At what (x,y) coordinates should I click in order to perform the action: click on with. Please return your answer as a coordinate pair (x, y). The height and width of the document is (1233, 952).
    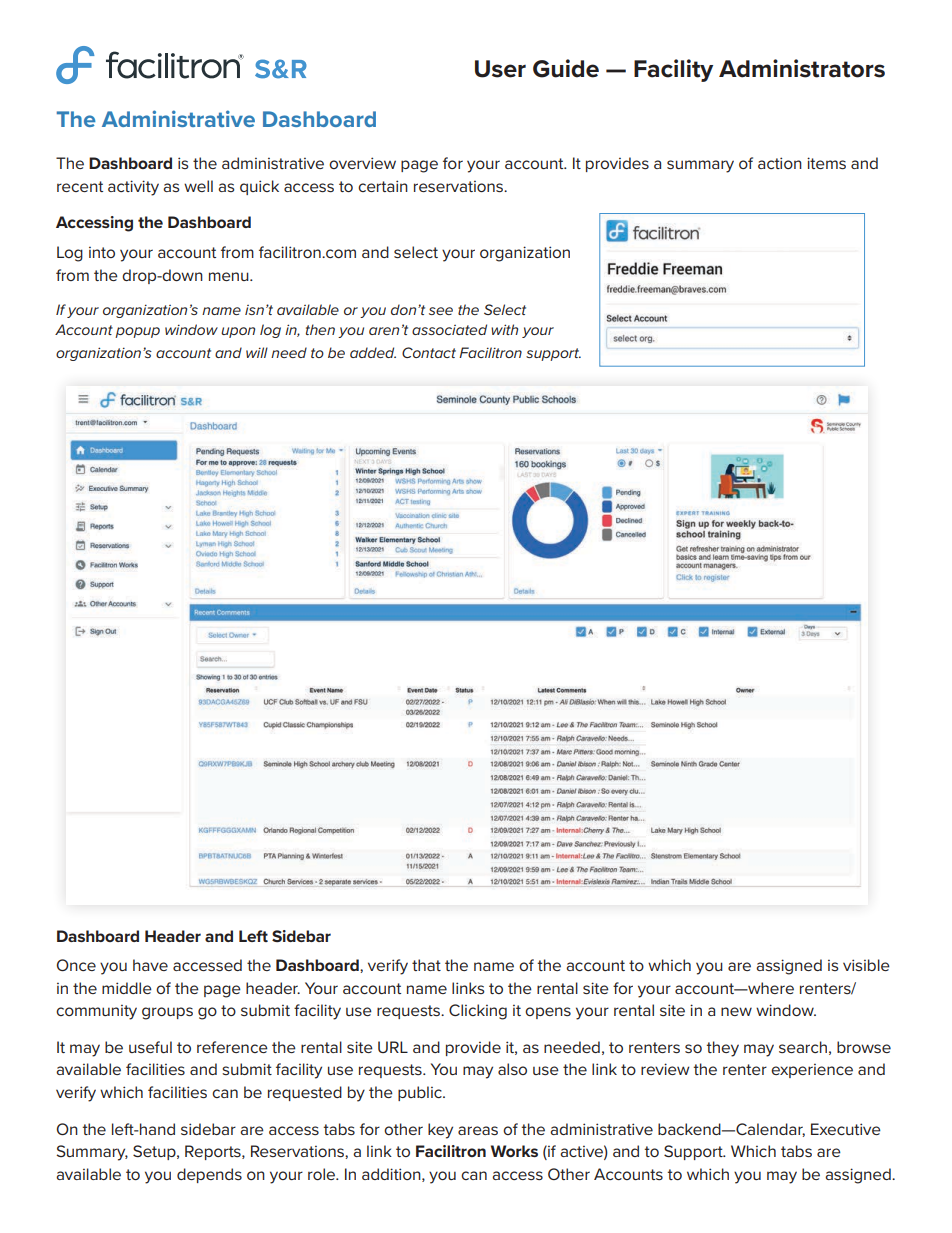
    Looking at the image, I should click on (504, 329).
